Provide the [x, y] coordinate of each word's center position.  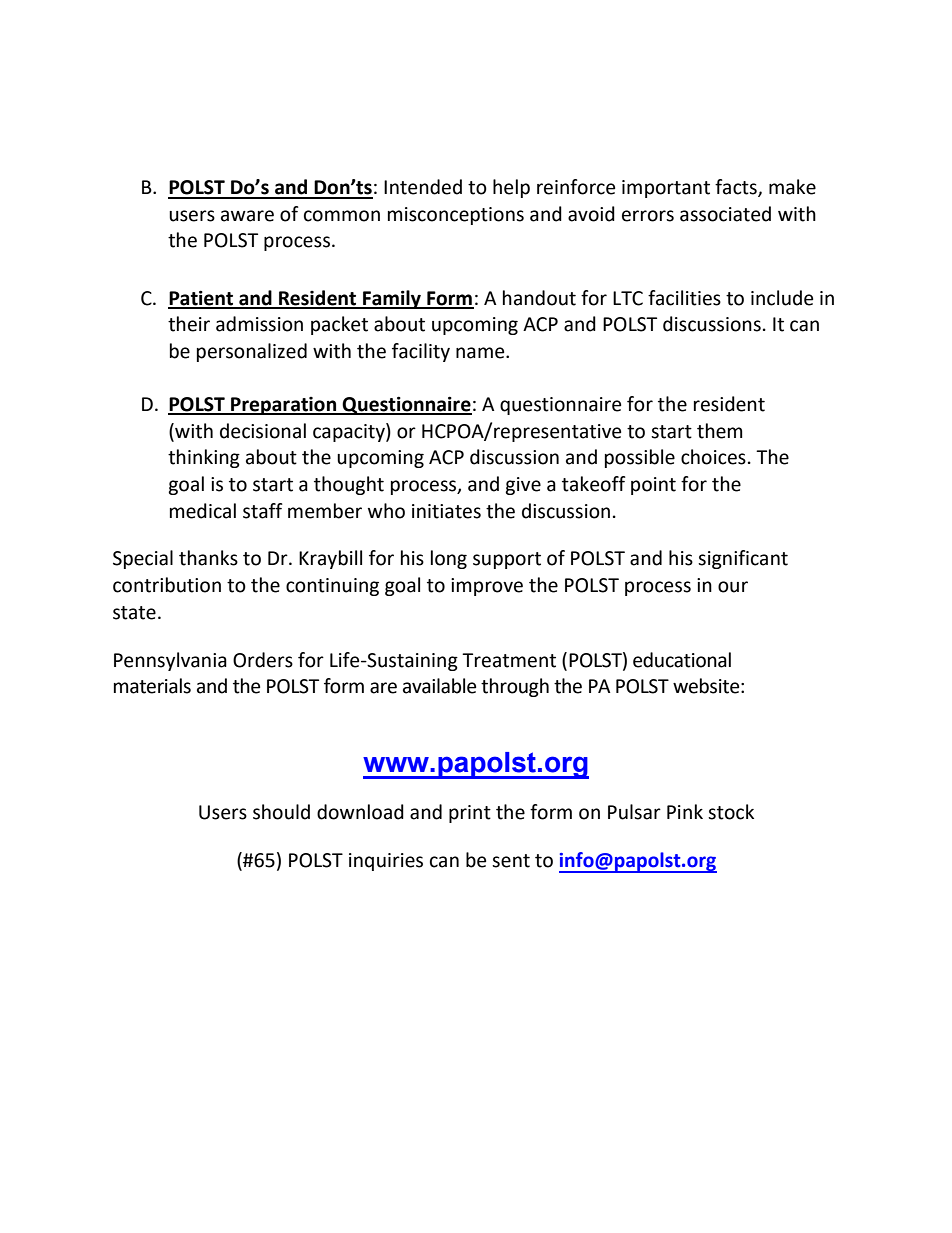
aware [247, 216]
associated [725, 214]
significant [743, 559]
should [281, 812]
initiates [446, 511]
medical [203, 511]
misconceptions [456, 216]
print [470, 814]
